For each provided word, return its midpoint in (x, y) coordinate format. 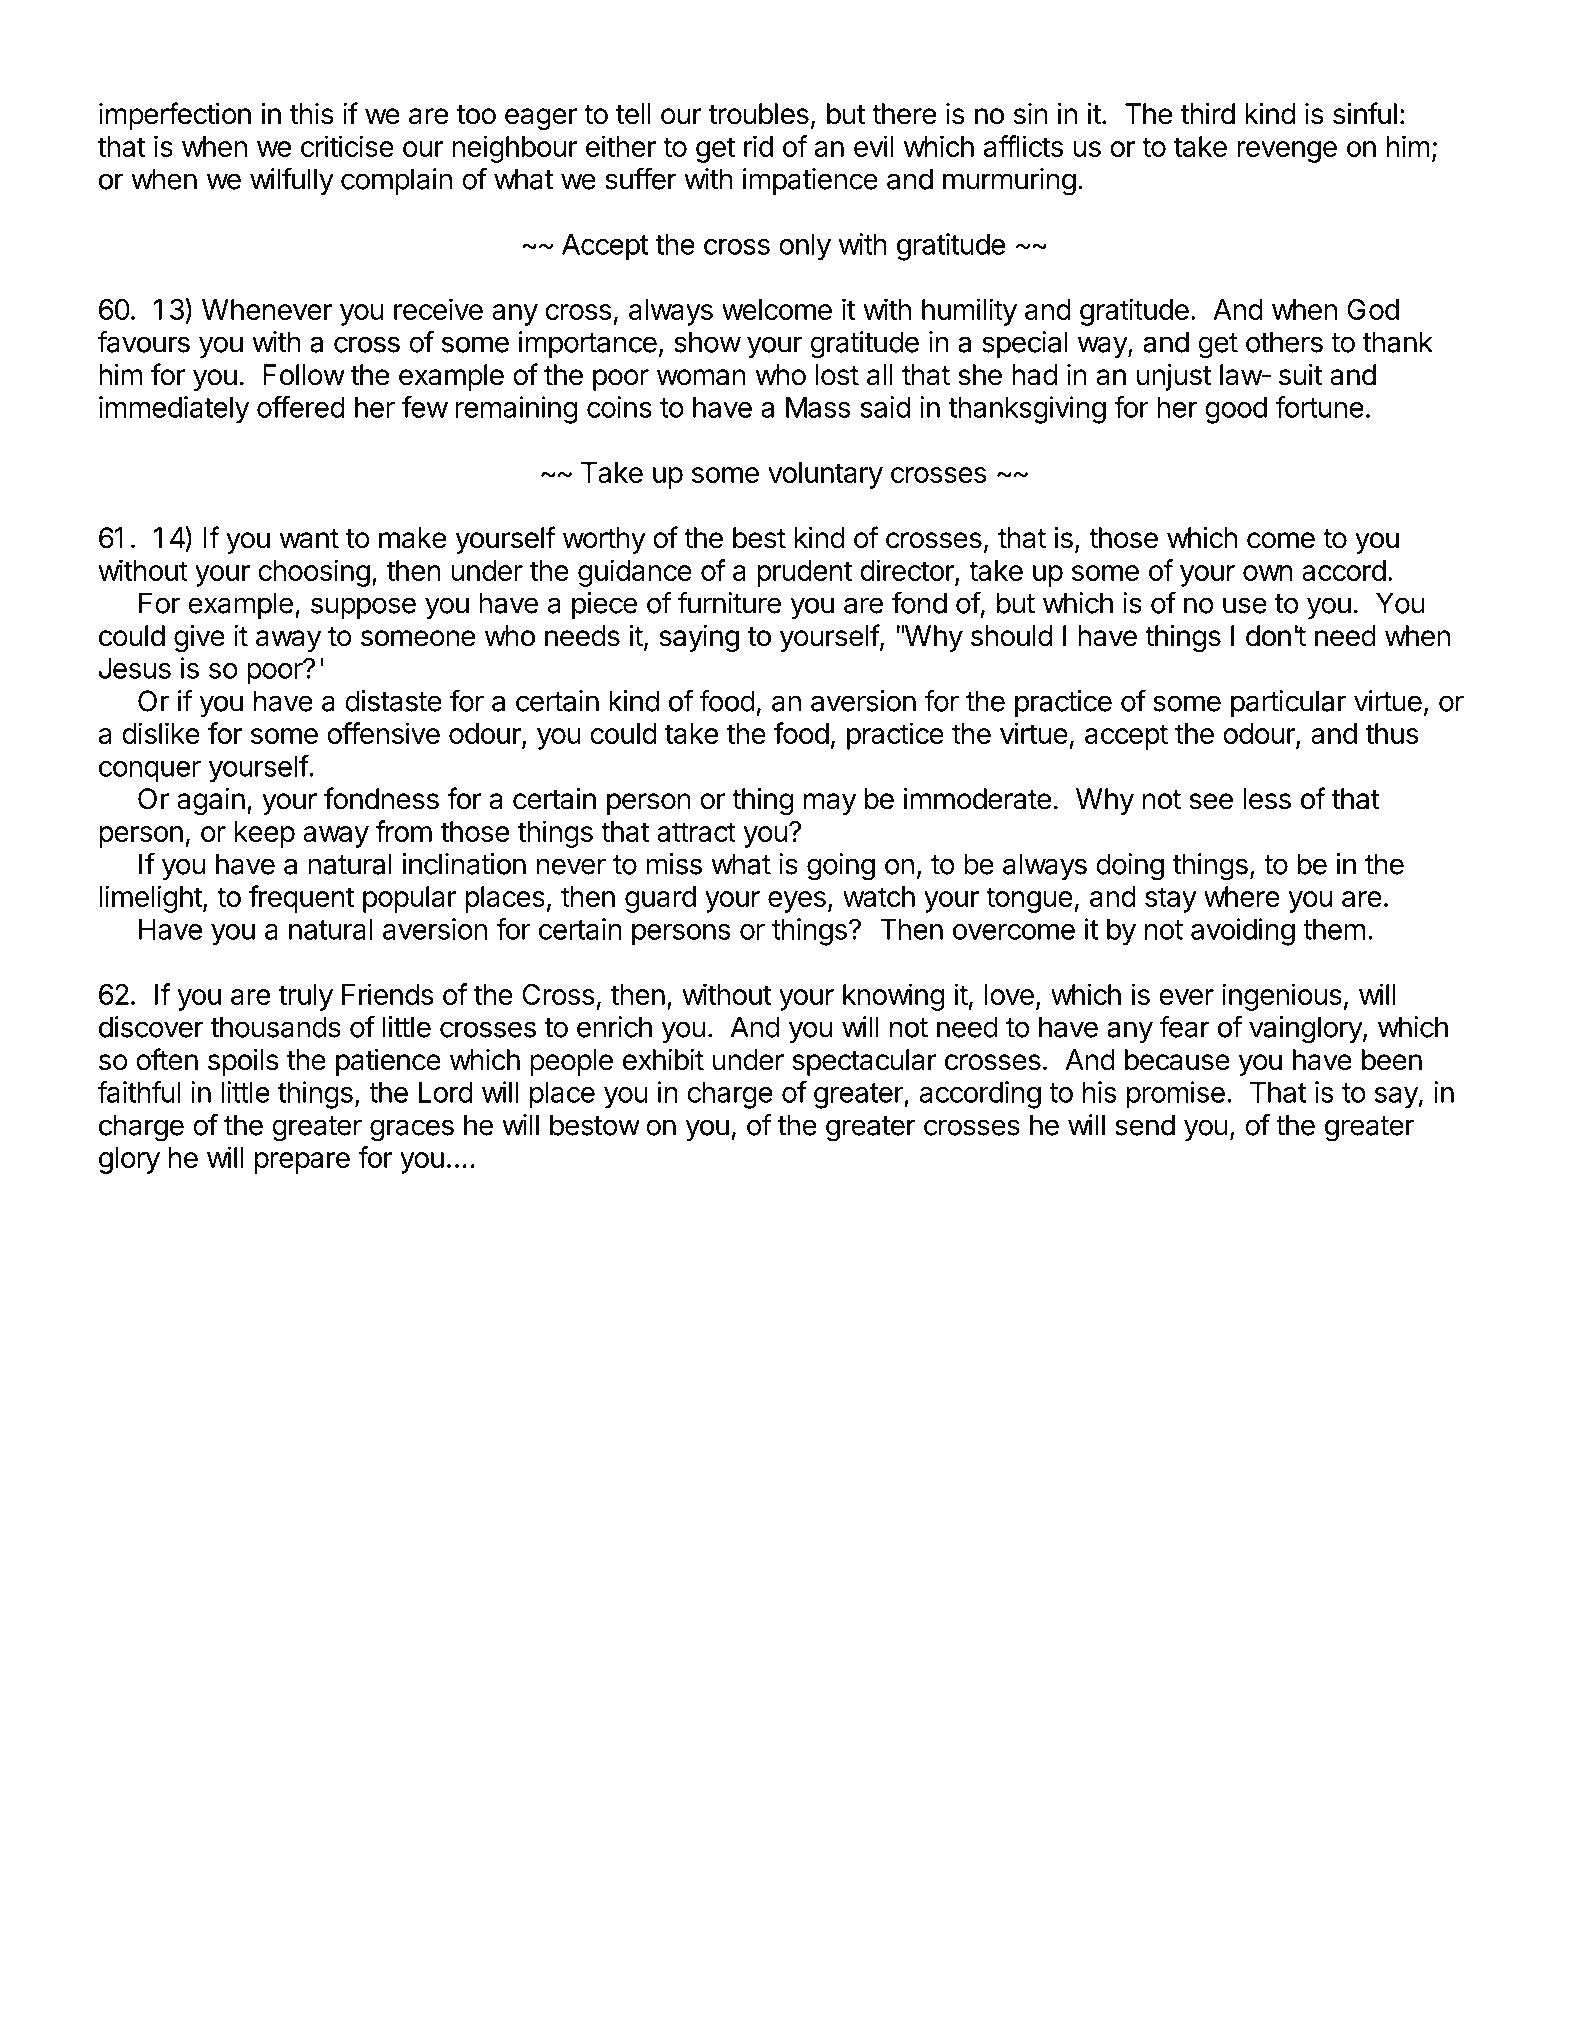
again (211, 801)
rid (758, 146)
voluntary (825, 475)
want (309, 539)
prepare (302, 1163)
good (1236, 410)
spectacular (864, 1062)
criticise (347, 146)
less (1267, 799)
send (1145, 1125)
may (830, 804)
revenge (1287, 152)
